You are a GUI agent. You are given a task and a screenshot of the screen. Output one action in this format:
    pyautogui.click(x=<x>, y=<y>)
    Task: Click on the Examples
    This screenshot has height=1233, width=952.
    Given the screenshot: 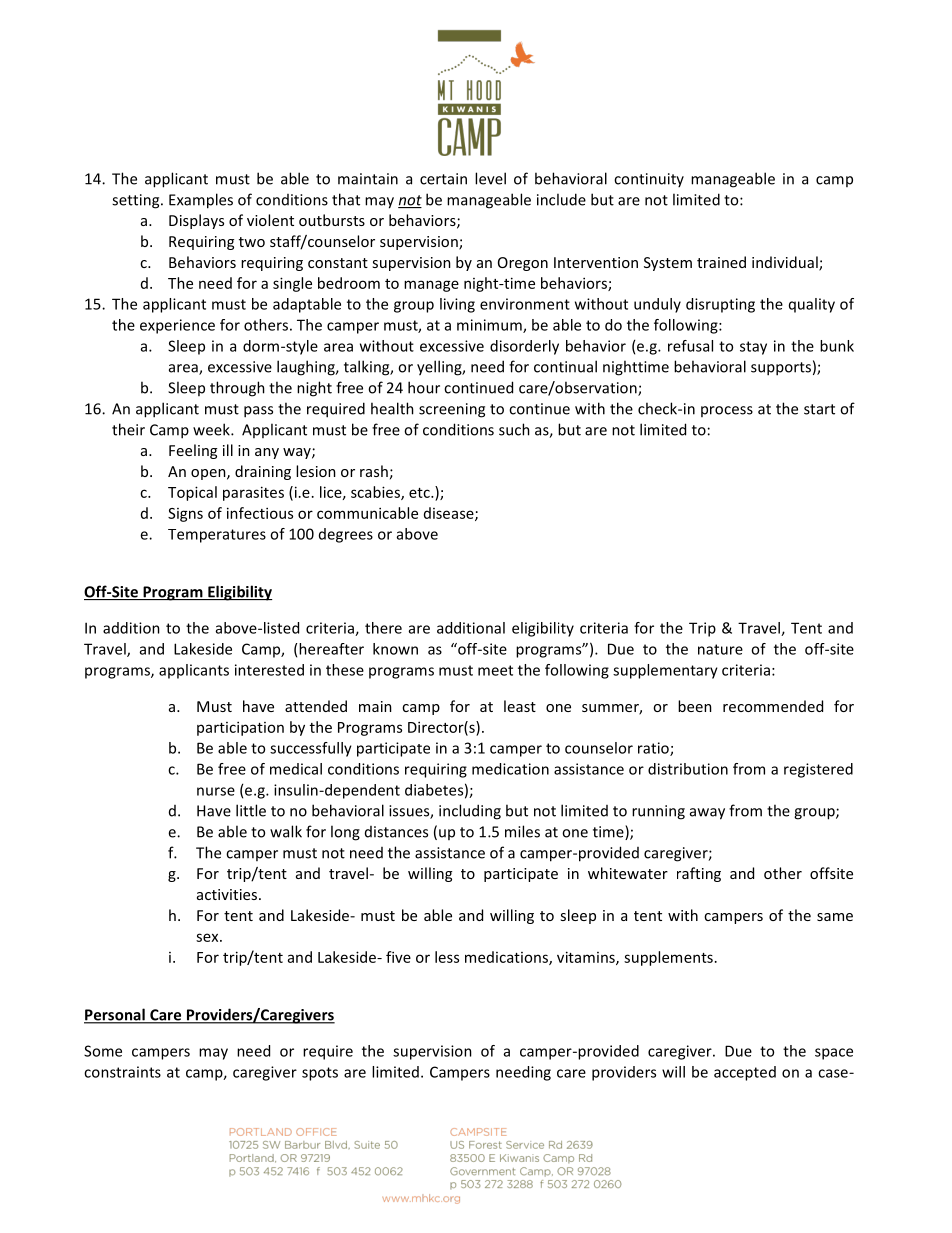 What is the action you would take?
    pyautogui.click(x=201, y=201)
